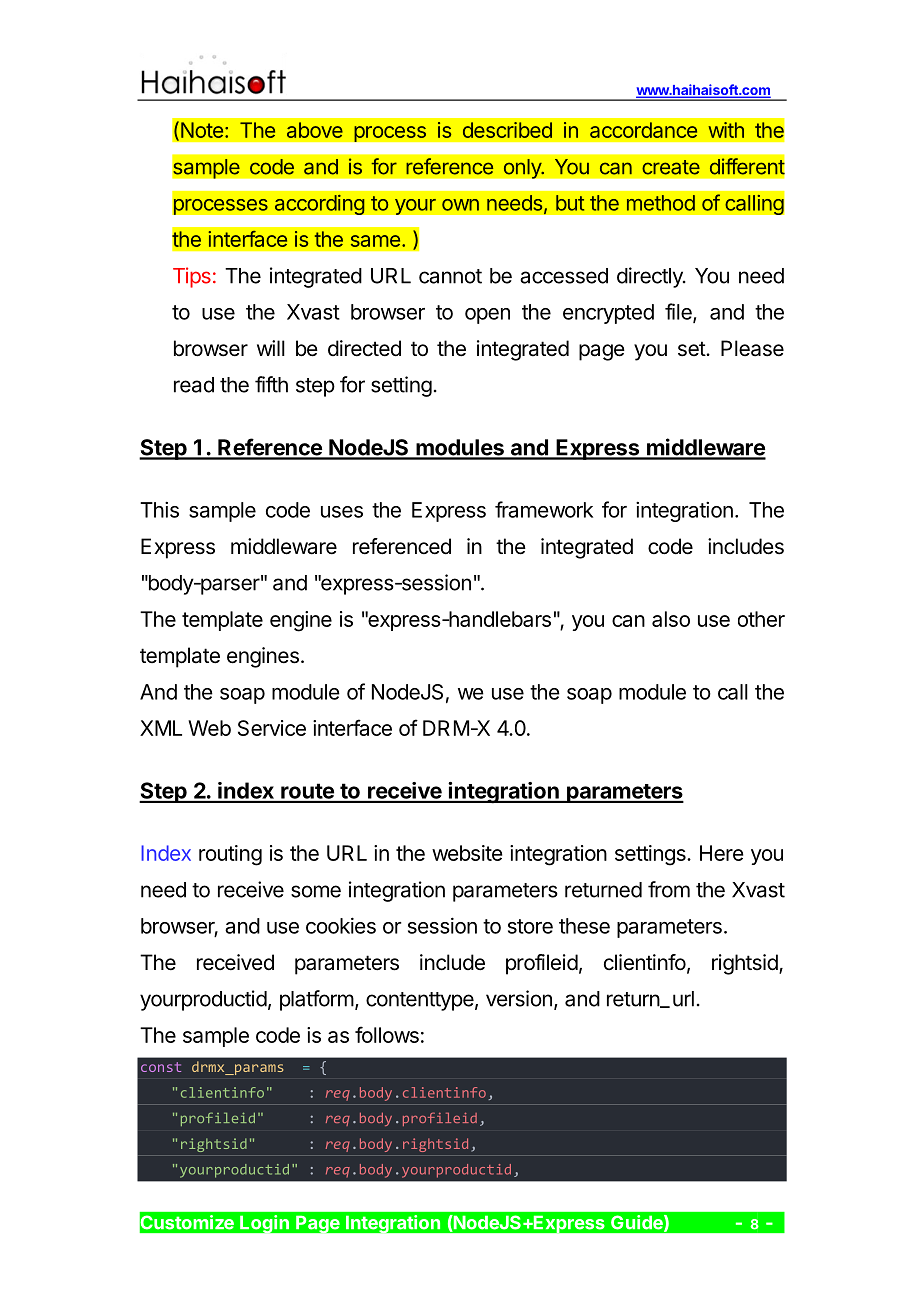  Describe the element at coordinates (202, 130) in the document. I see `Note` at that location.
